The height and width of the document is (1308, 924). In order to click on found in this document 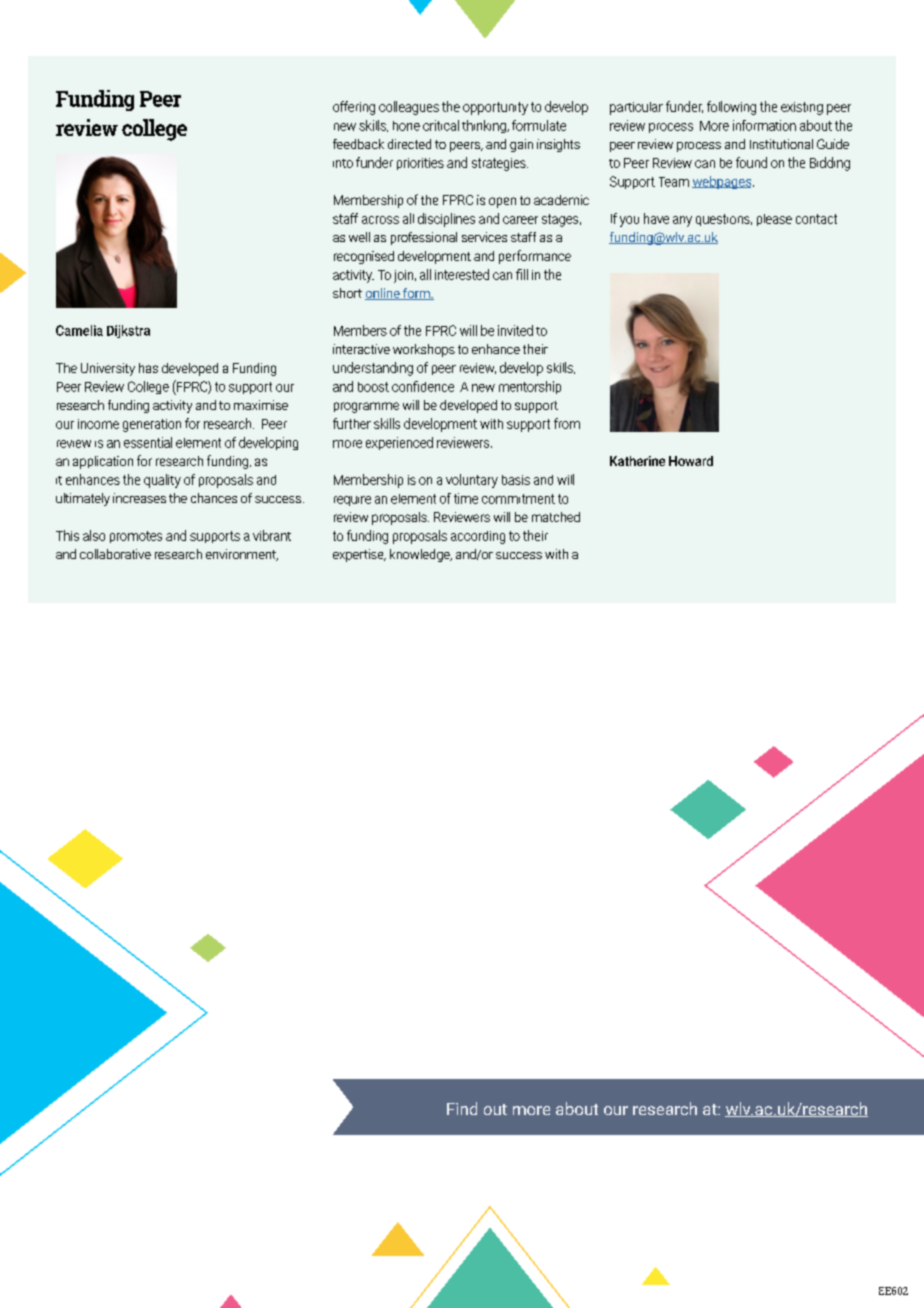, I will do `click(751, 162)`.
